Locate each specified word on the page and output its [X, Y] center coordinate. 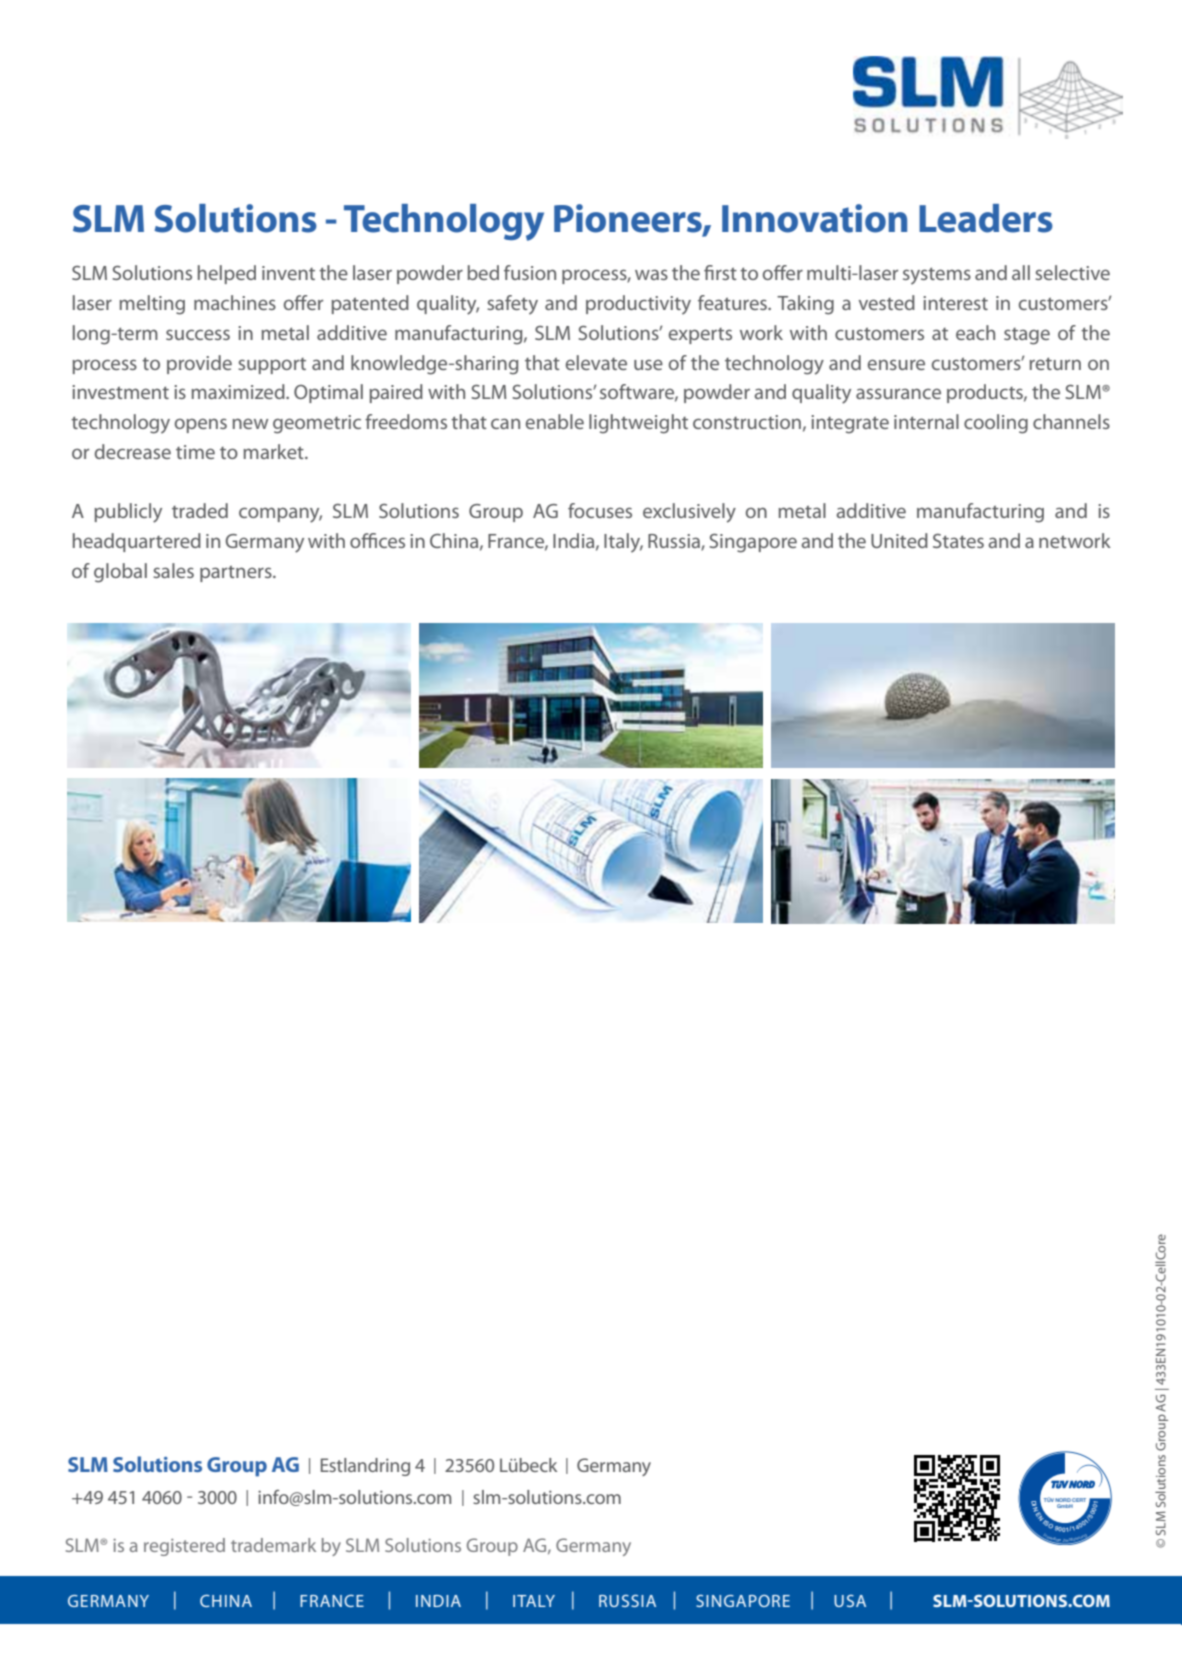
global [120, 573]
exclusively [689, 513]
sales [173, 570]
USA [850, 1601]
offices [377, 540]
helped [227, 274]
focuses [600, 510]
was [651, 274]
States [958, 541]
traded [200, 510]
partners [237, 573]
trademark [273, 1545]
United [899, 540]
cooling [996, 424]
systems [937, 276]
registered [184, 1547]
